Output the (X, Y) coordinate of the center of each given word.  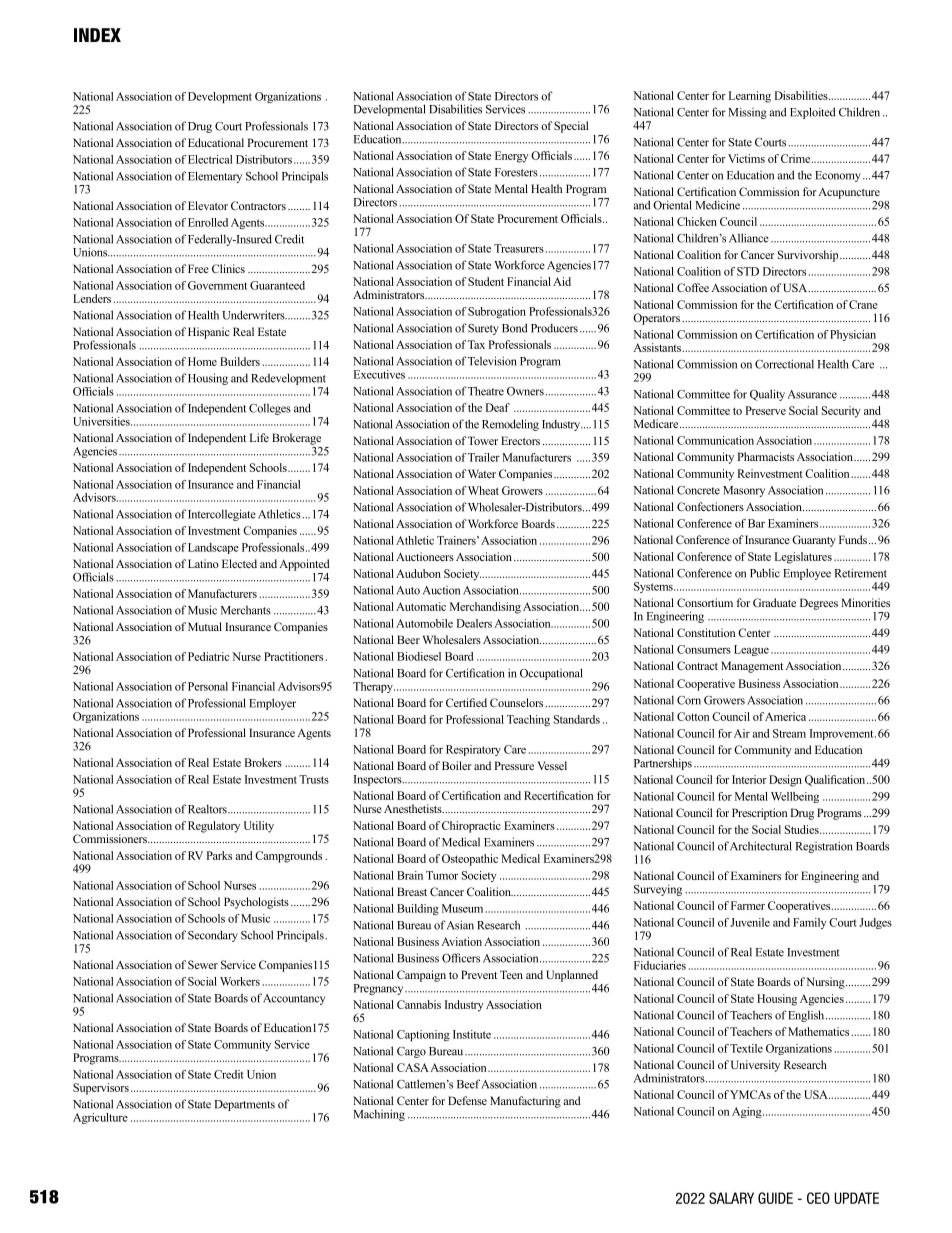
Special (571, 127)
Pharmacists (765, 456)
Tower (483, 440)
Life (259, 437)
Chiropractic (471, 827)
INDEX (97, 35)
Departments (244, 1105)
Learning (749, 97)
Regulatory (214, 827)
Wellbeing (795, 797)
